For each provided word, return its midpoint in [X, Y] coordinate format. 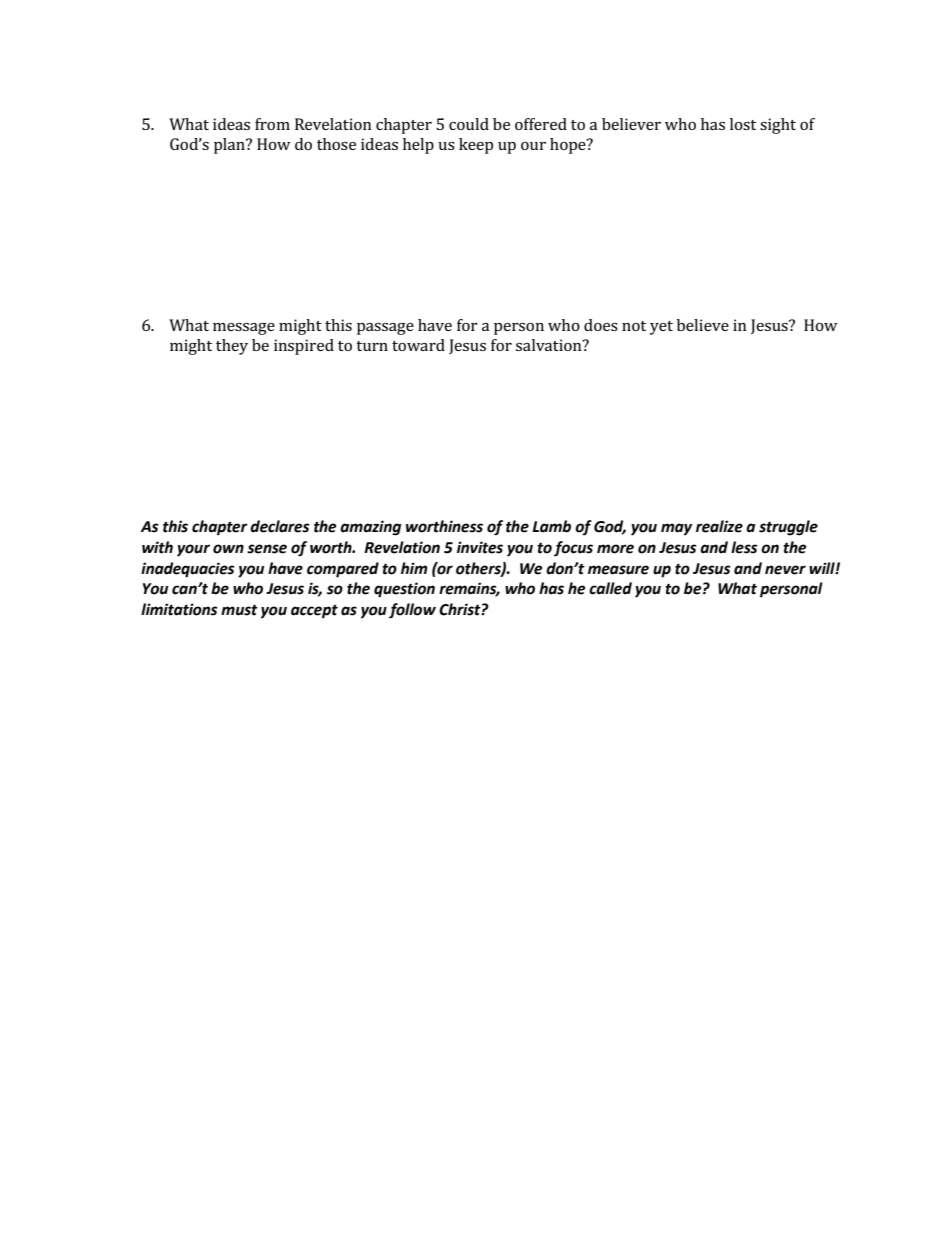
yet [661, 328]
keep [476, 146]
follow [412, 611]
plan [230, 146]
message [244, 329]
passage [385, 329]
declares [280, 526]
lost [743, 124]
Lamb [551, 526]
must [239, 610]
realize [719, 526]
